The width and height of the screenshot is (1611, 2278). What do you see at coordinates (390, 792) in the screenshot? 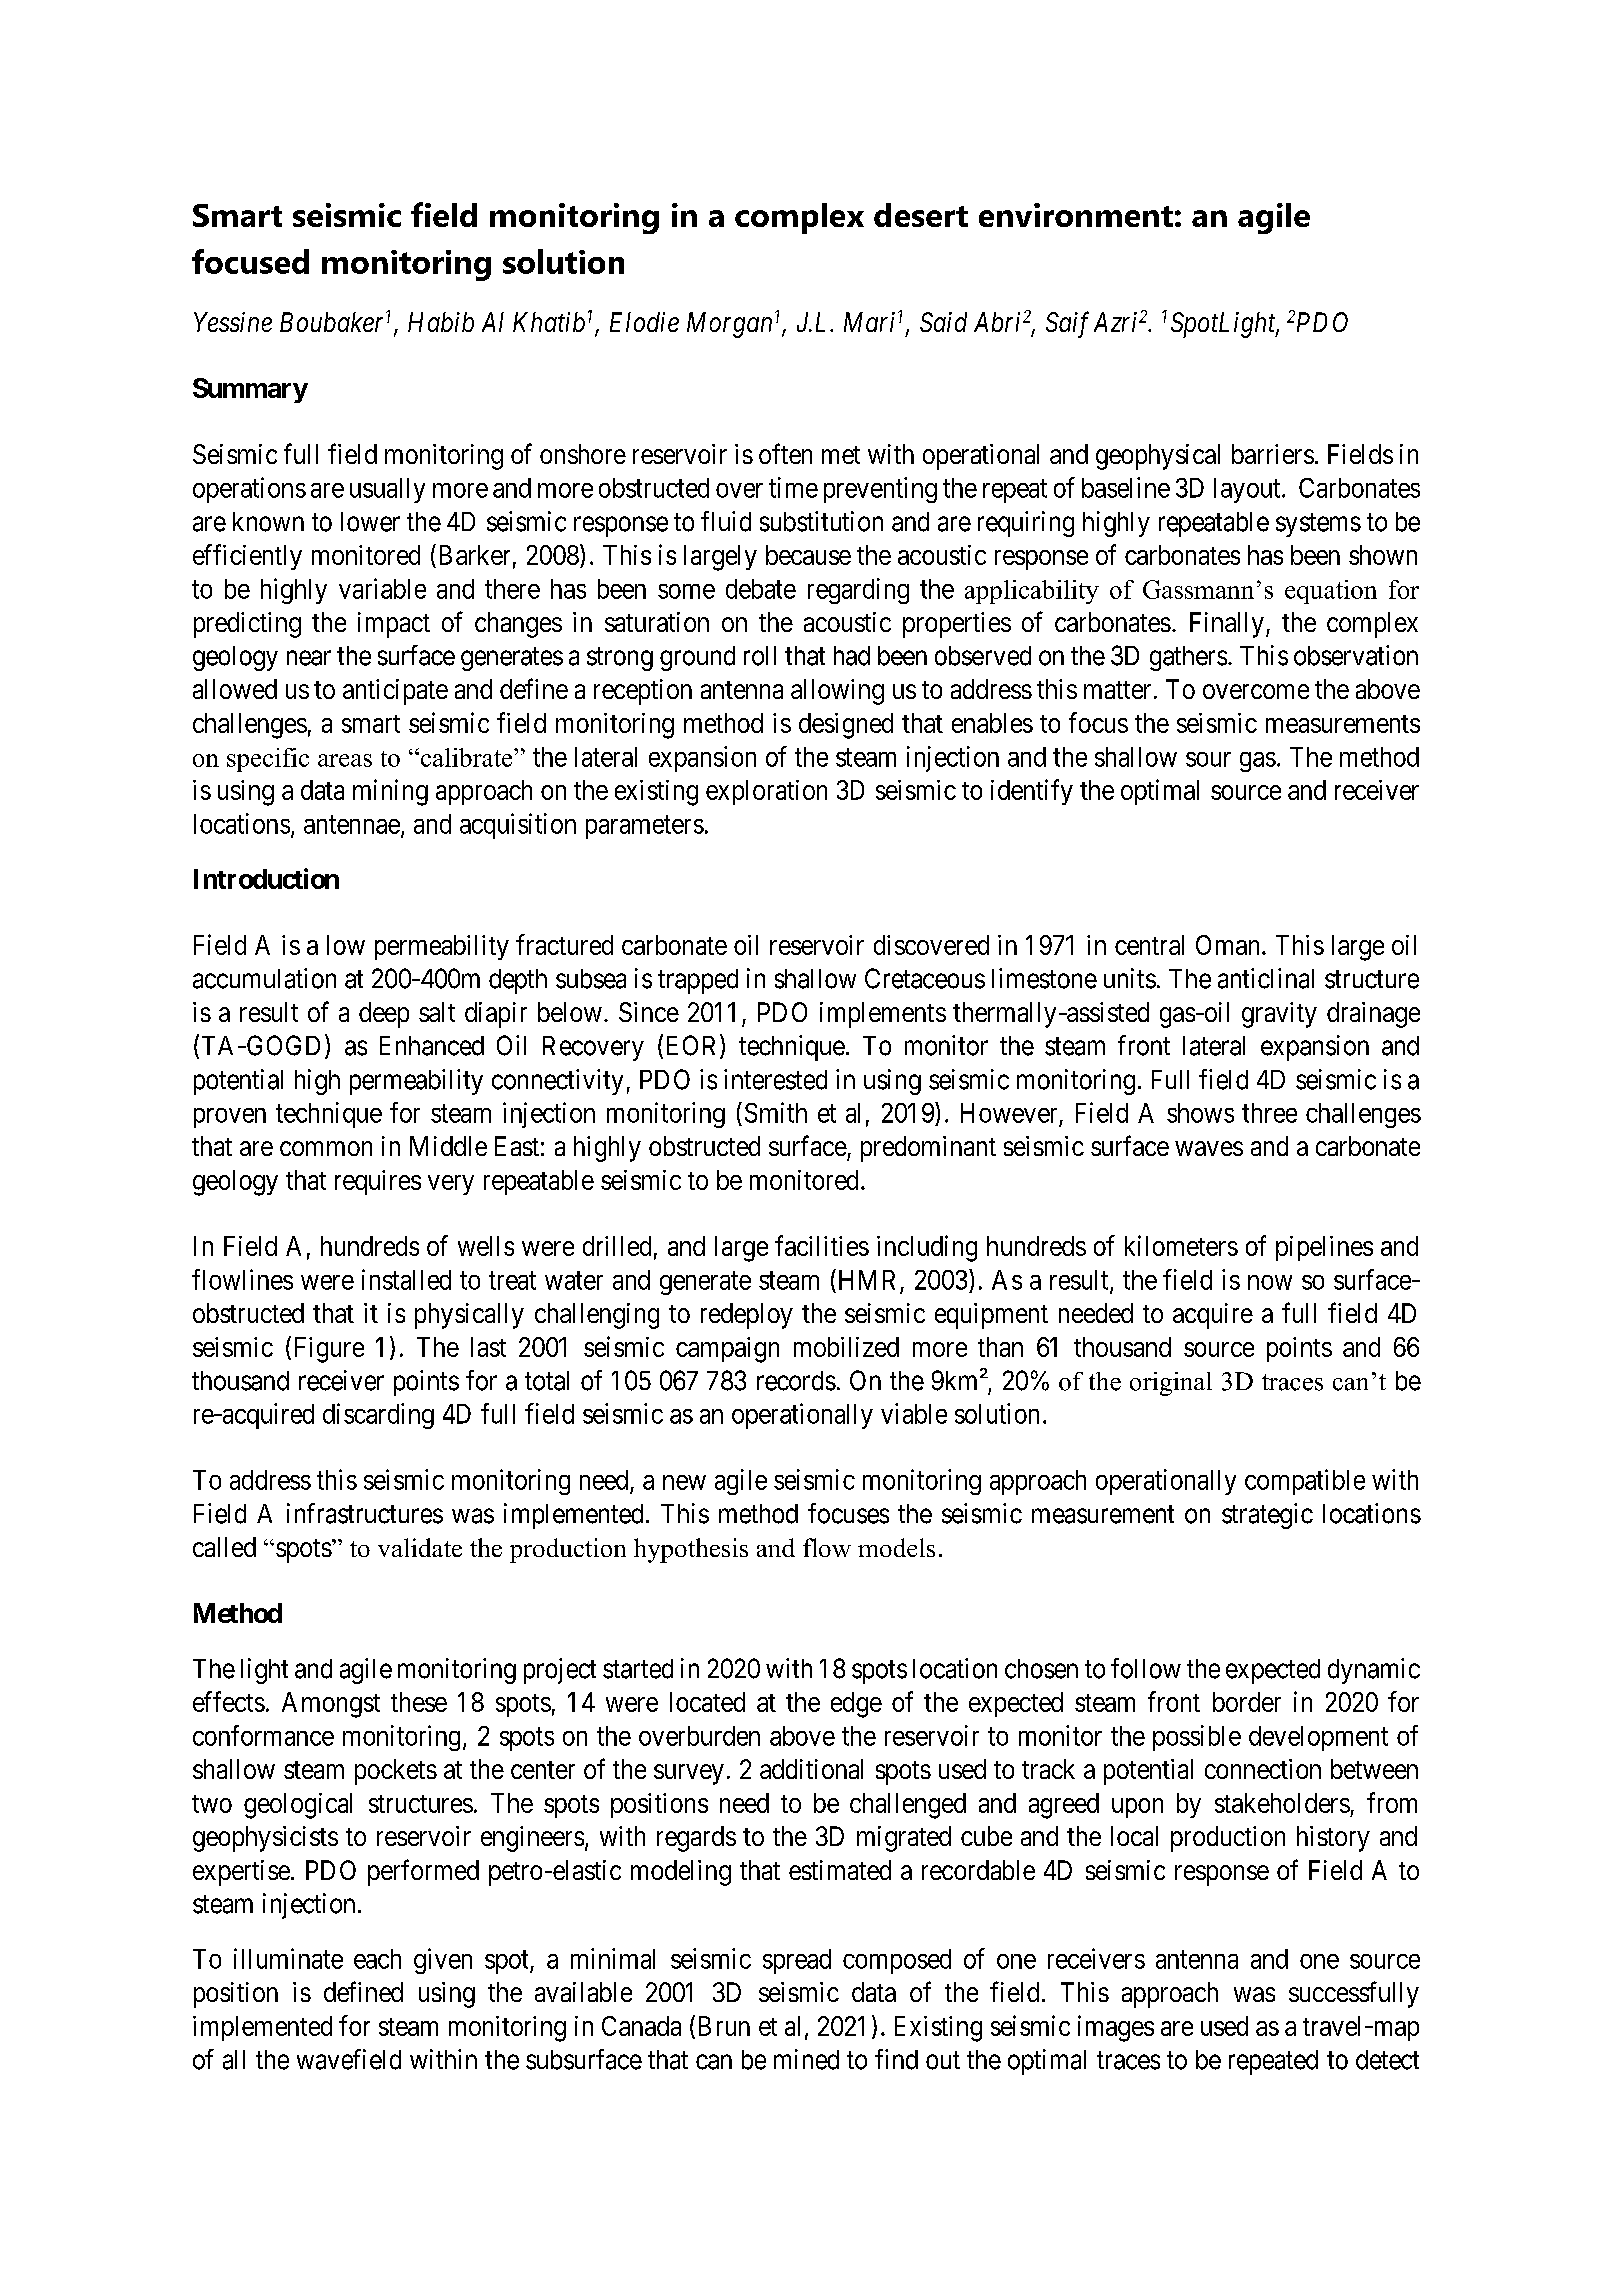
I see `mining` at bounding box center [390, 792].
